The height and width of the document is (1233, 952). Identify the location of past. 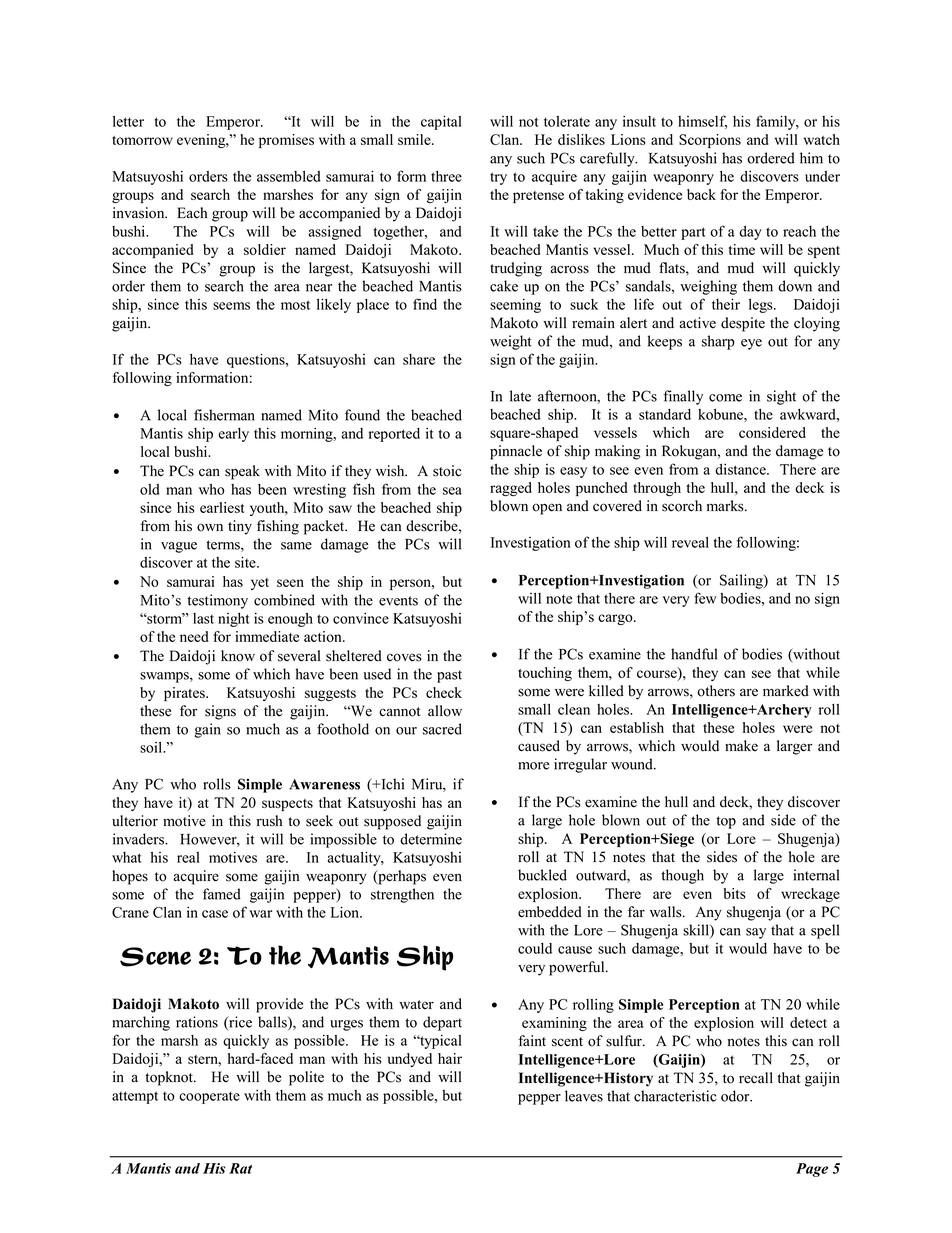
(449, 676).
